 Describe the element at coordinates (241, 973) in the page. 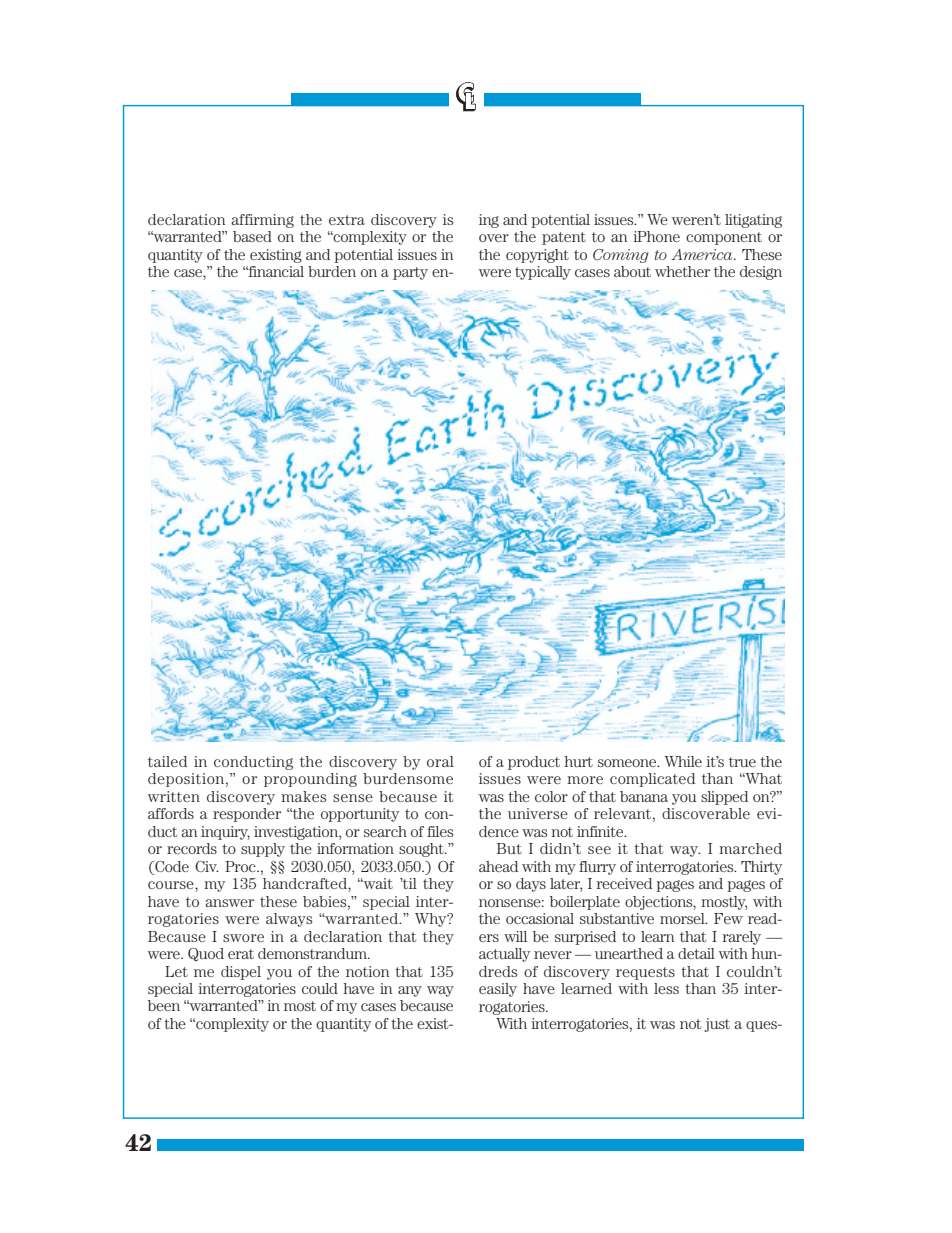

I see `dispel` at that location.
